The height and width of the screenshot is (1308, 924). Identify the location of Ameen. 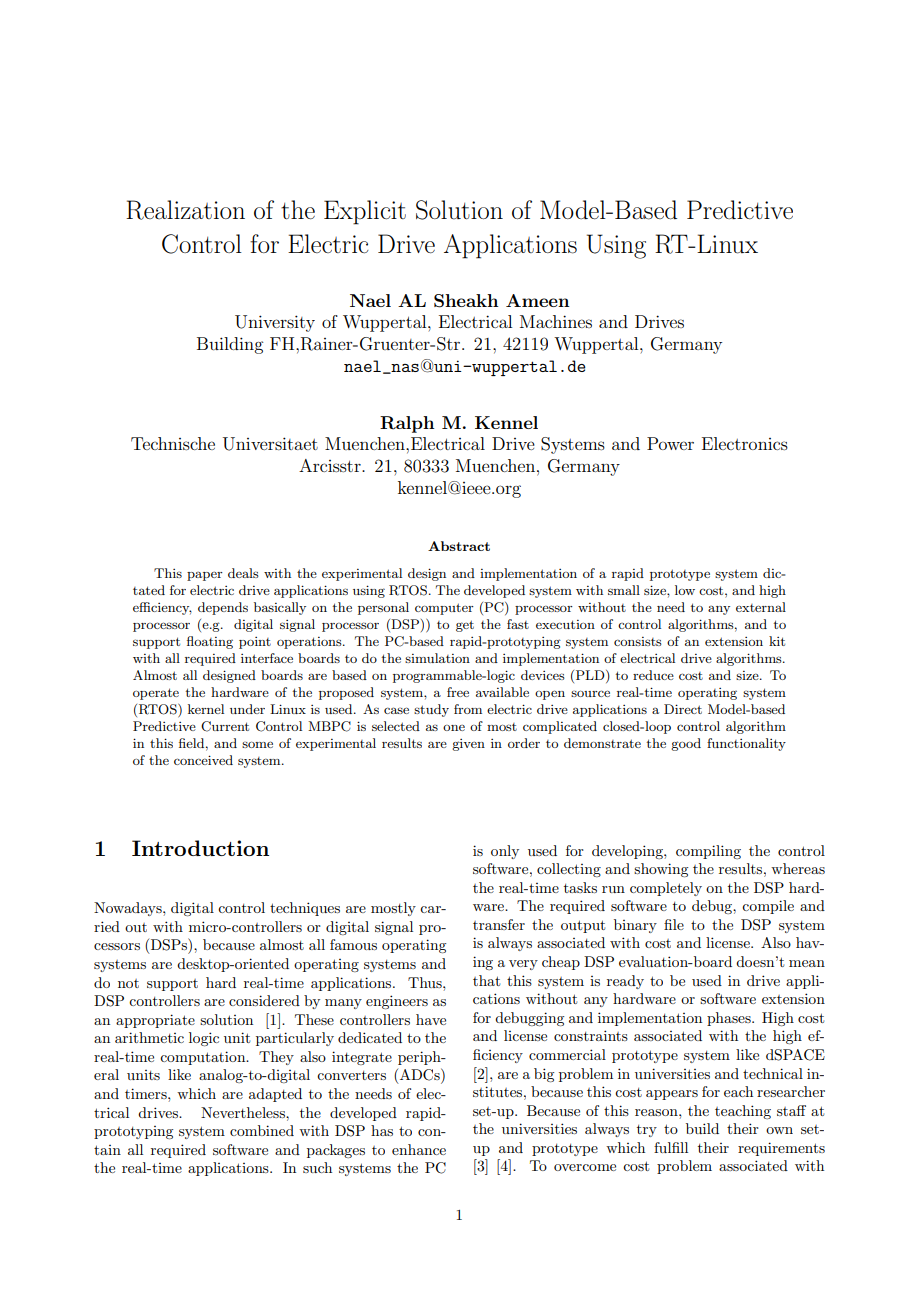
(538, 300).
